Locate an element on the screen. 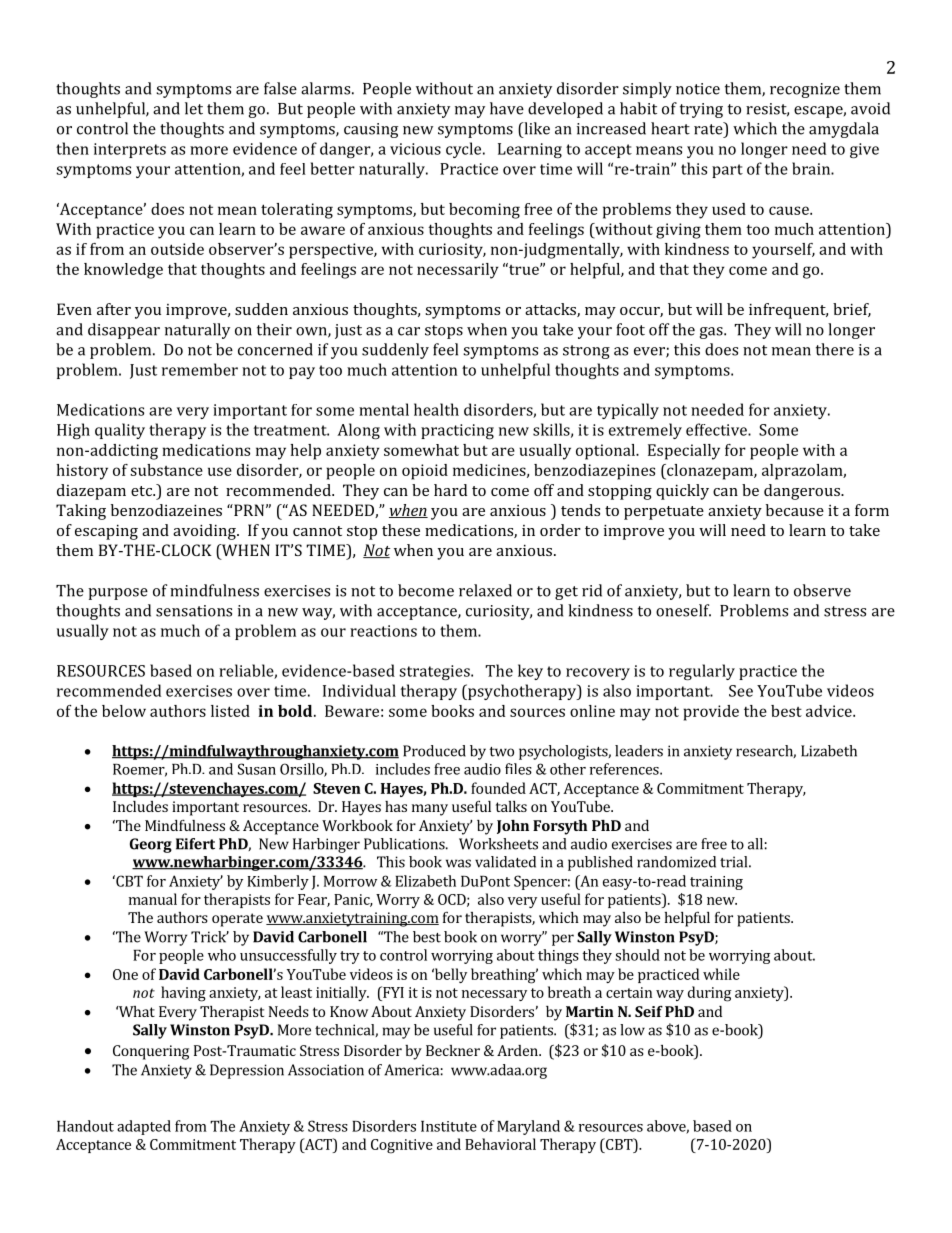 This screenshot has width=952, height=1233. oneself is located at coordinates (683, 610).
